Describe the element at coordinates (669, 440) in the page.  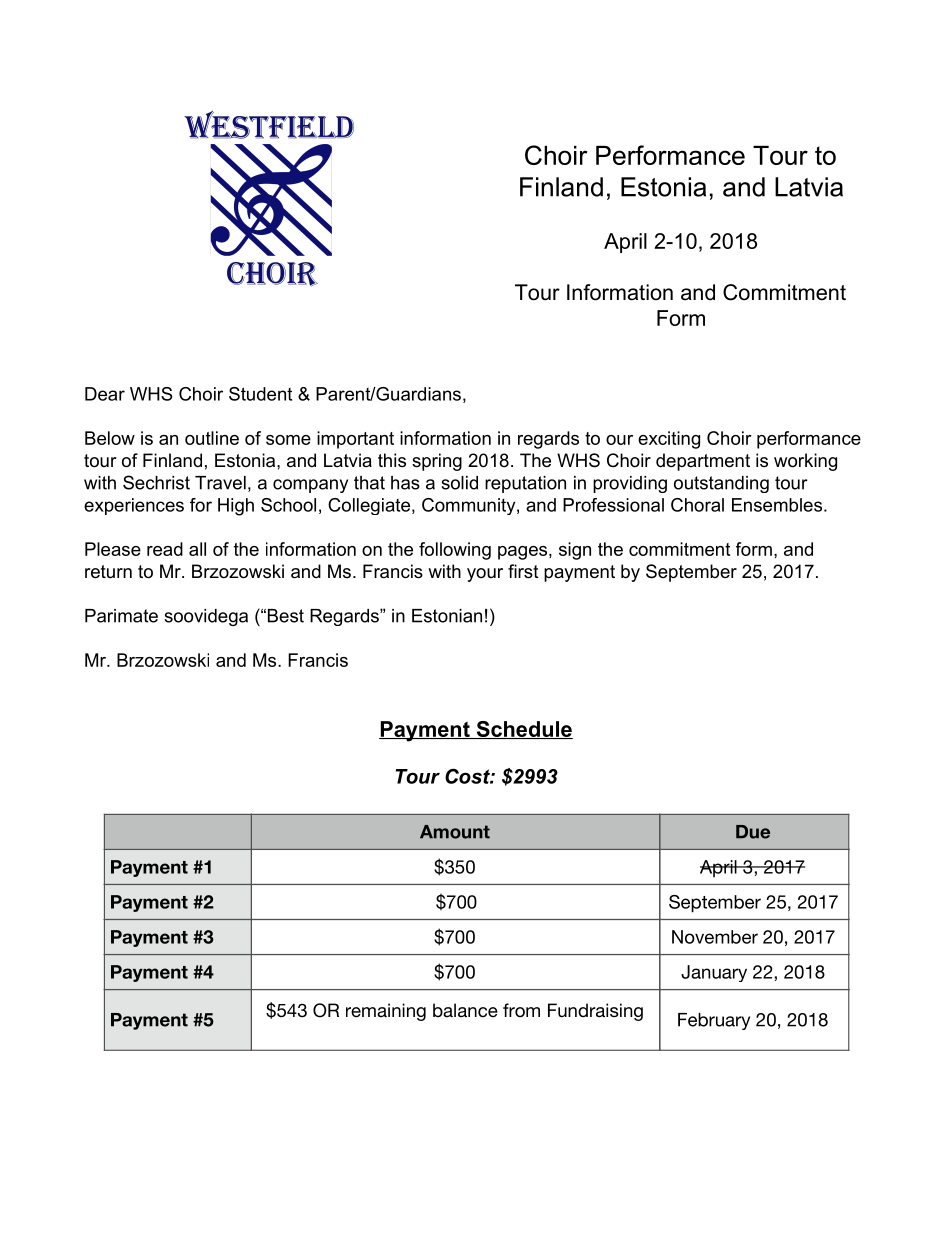
I see `exciting` at that location.
